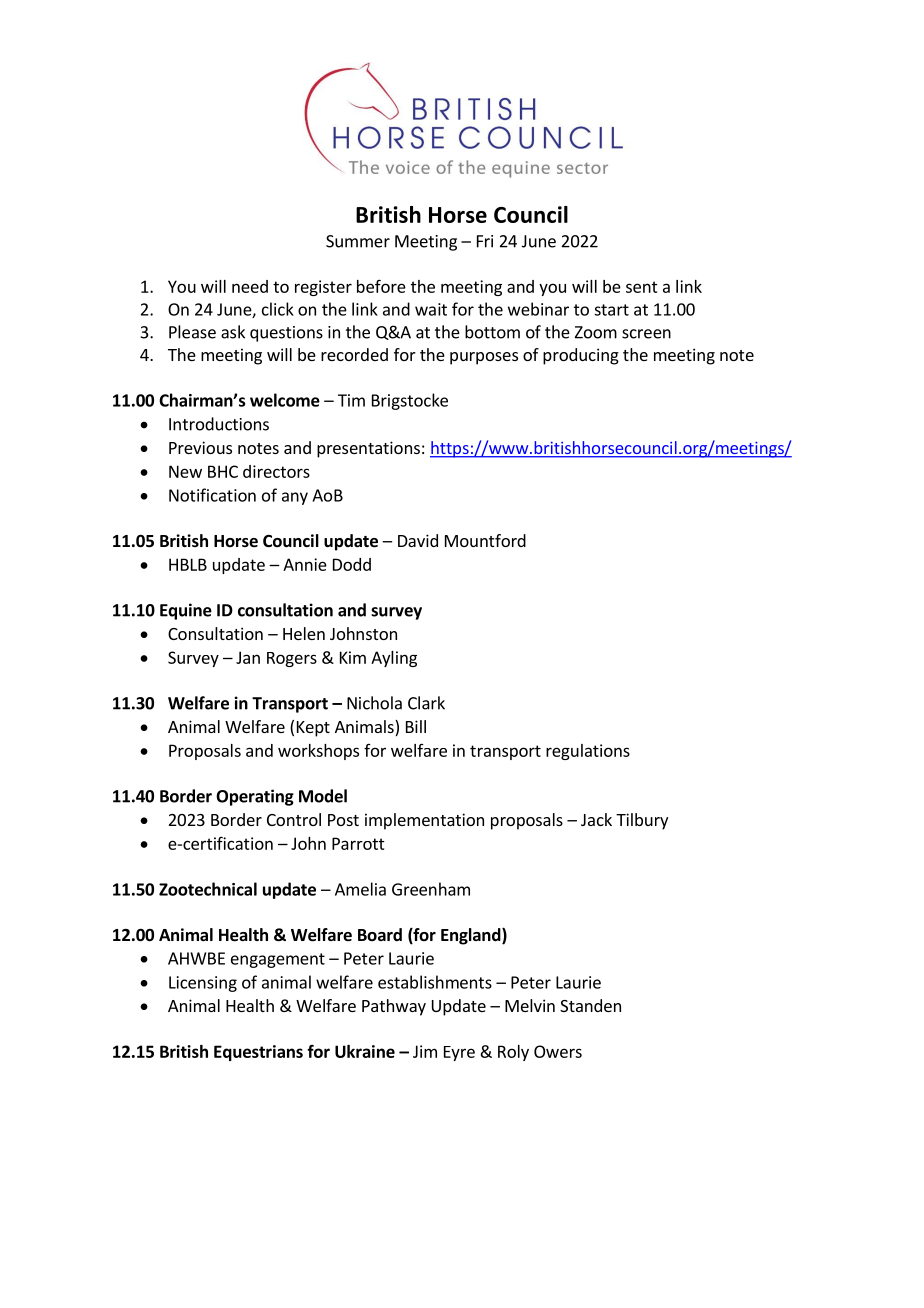 Image resolution: width=924 pixels, height=1308 pixels. I want to click on need, so click(250, 286).
